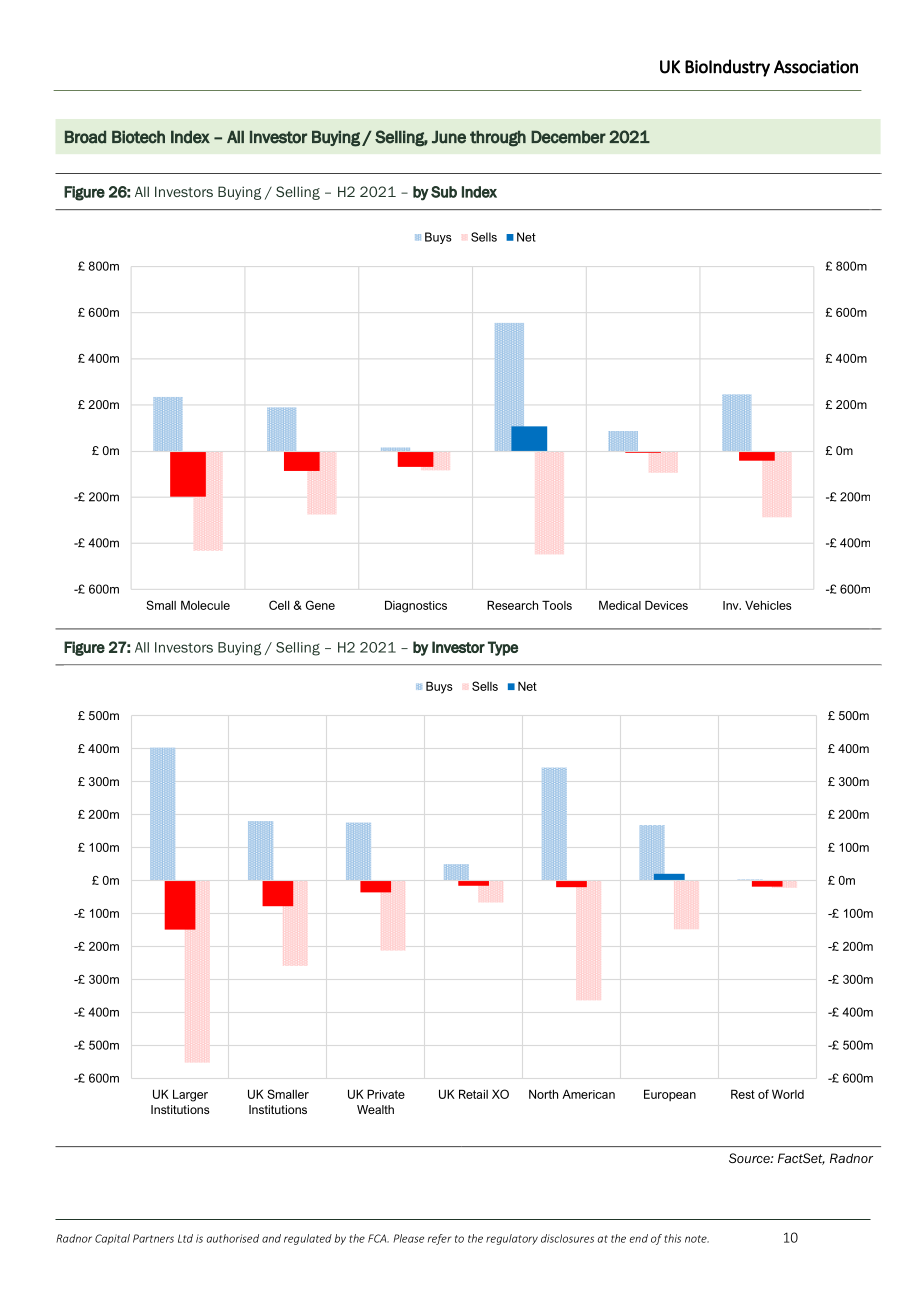 The image size is (924, 1308). What do you see at coordinates (449, 137) in the page?
I see `June` at bounding box center [449, 137].
